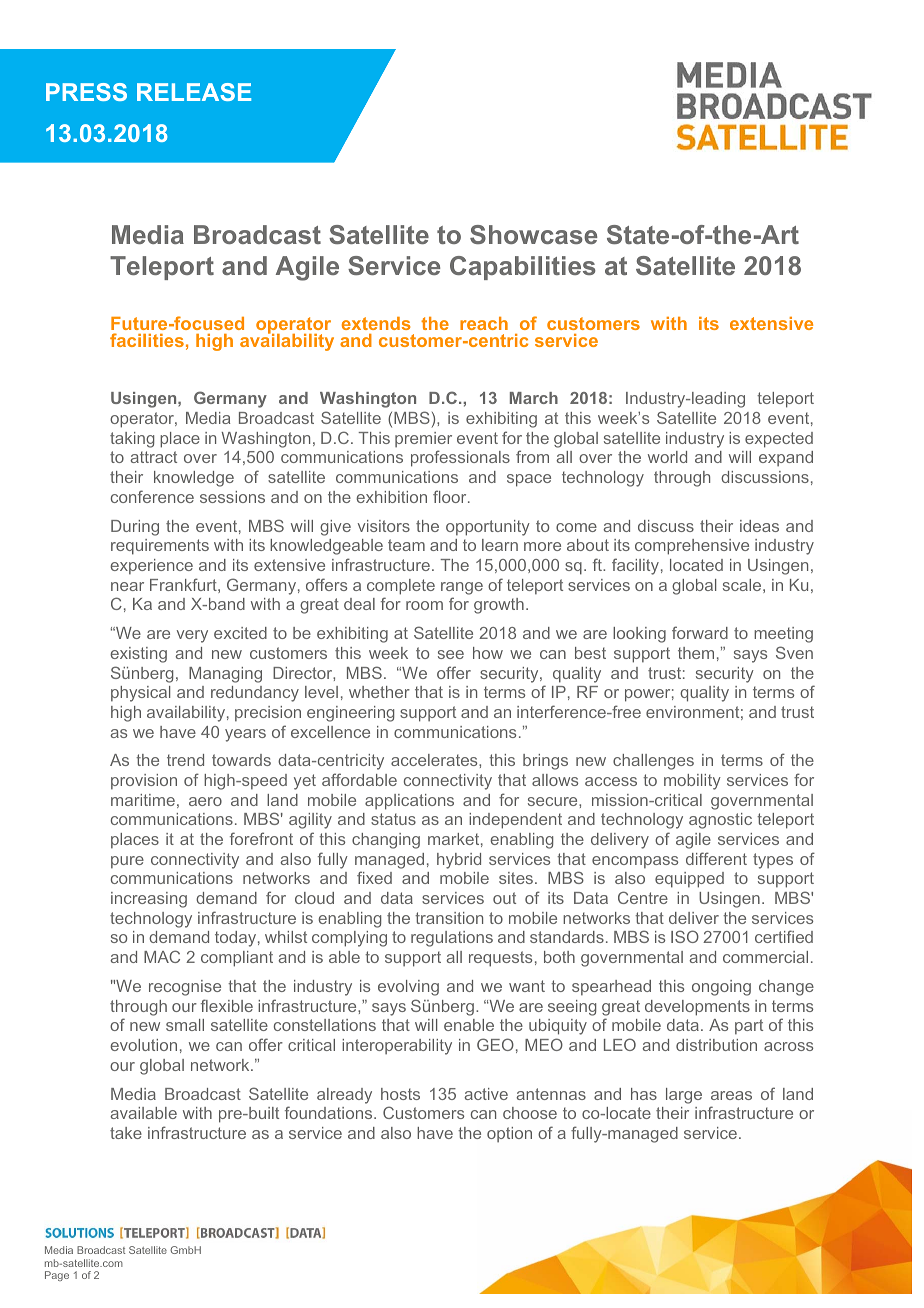  Describe the element at coordinates (152, 496) in the image. I see `conference` at that location.
